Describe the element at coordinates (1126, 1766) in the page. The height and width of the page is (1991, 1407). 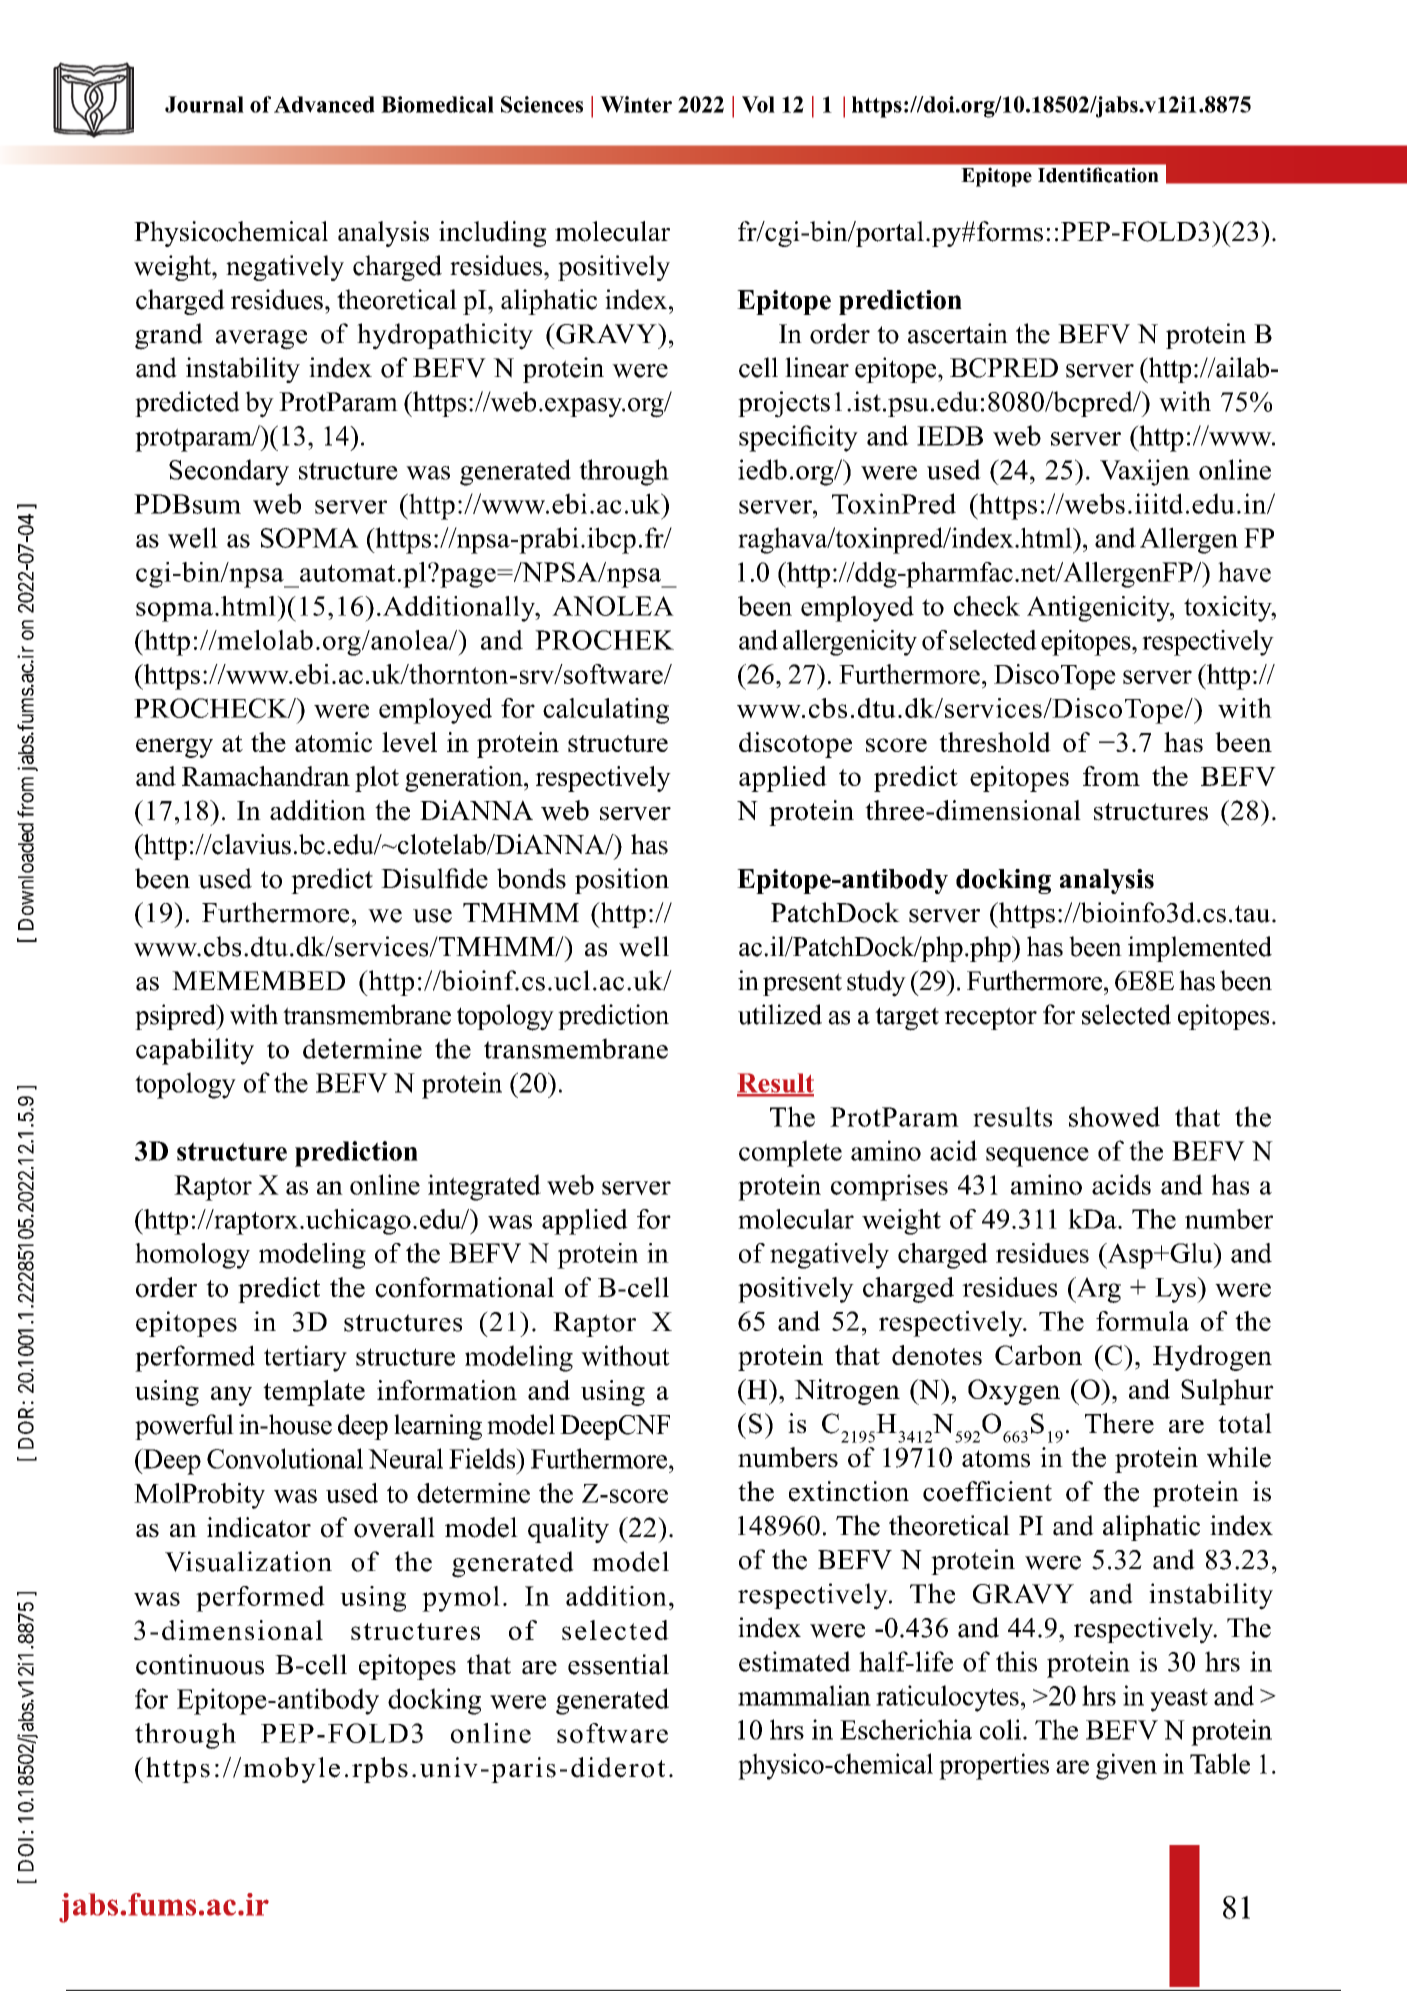
I see `given` at that location.
